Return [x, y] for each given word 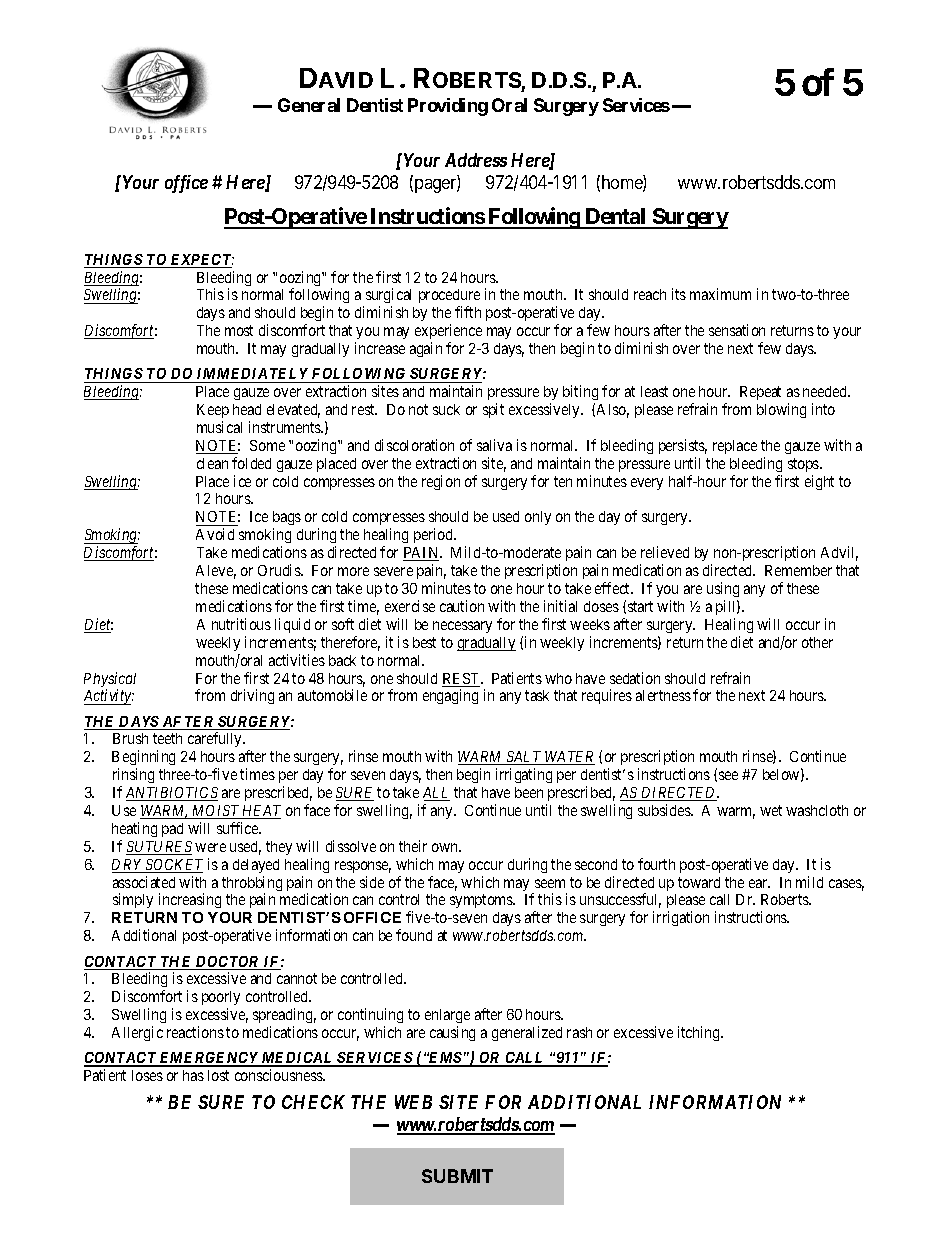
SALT [524, 758]
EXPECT [201, 261]
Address [476, 160]
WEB [413, 1102]
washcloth [817, 810]
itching [700, 1033]
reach [650, 294]
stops [804, 465]
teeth [167, 738]
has [193, 1075]
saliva [494, 445]
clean [212, 463]
